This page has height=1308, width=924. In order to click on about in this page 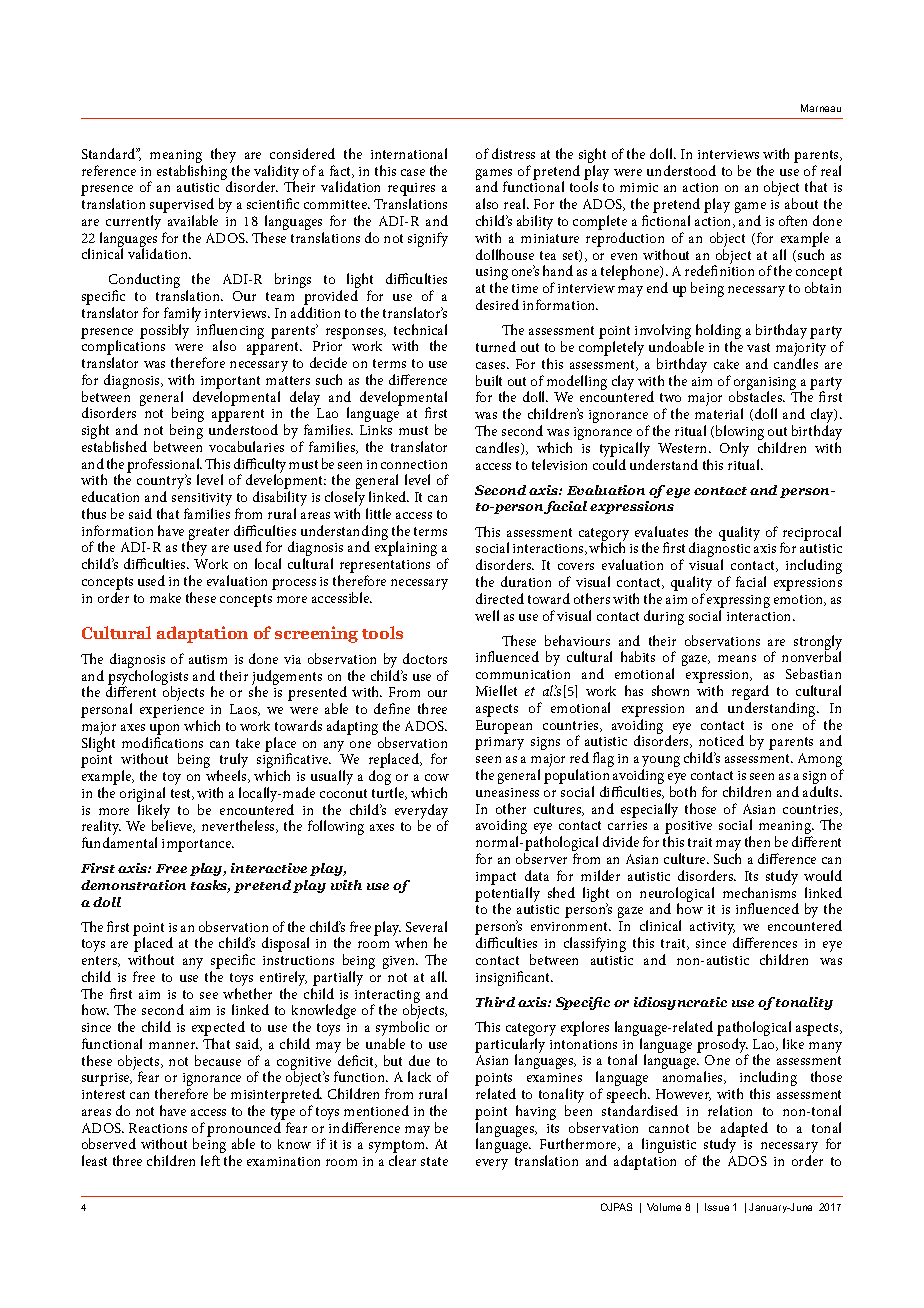, I will do `click(801, 203)`.
